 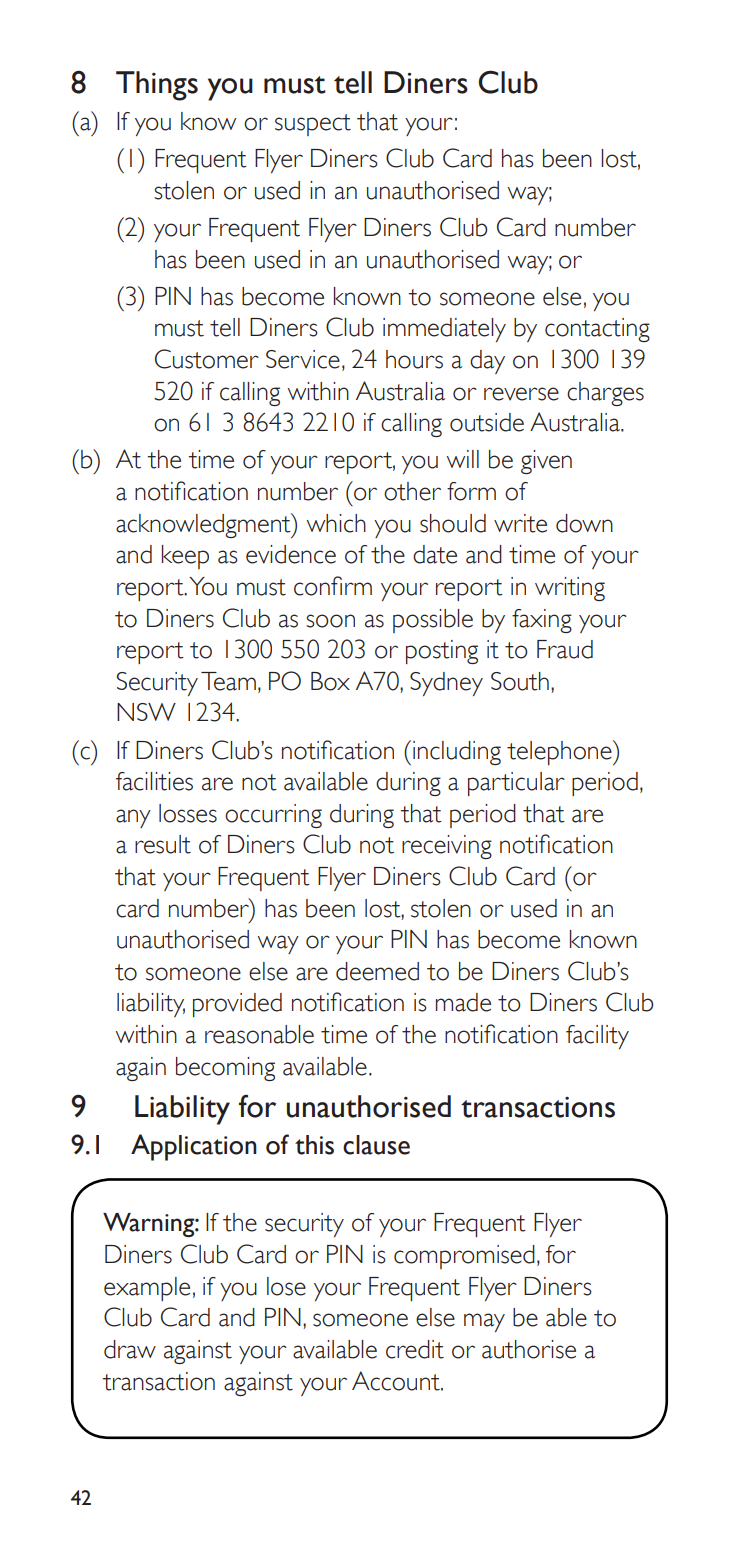 What do you see at coordinates (520, 523) in the page?
I see `write` at bounding box center [520, 523].
